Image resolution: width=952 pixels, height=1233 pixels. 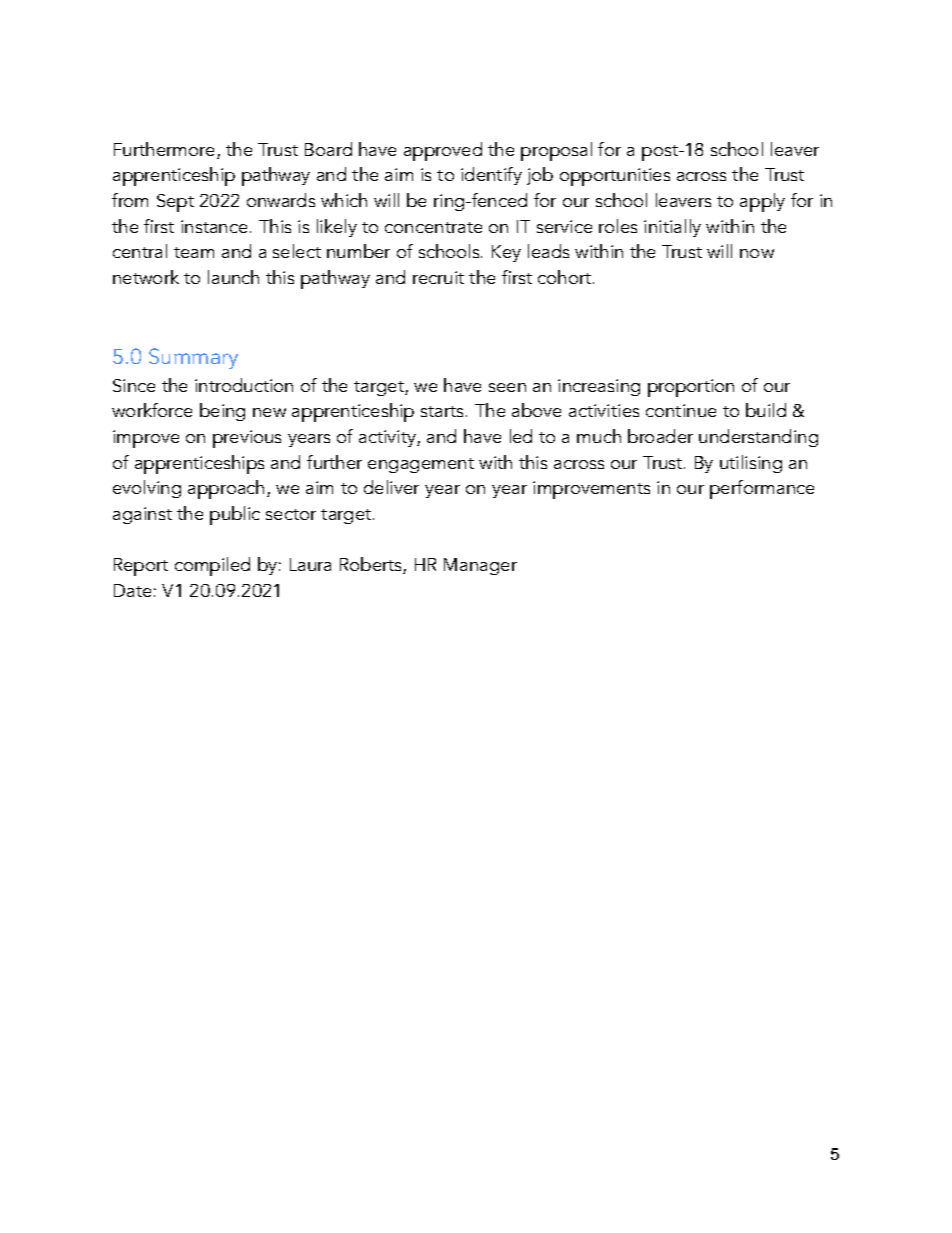 I want to click on broader, so click(x=660, y=436).
